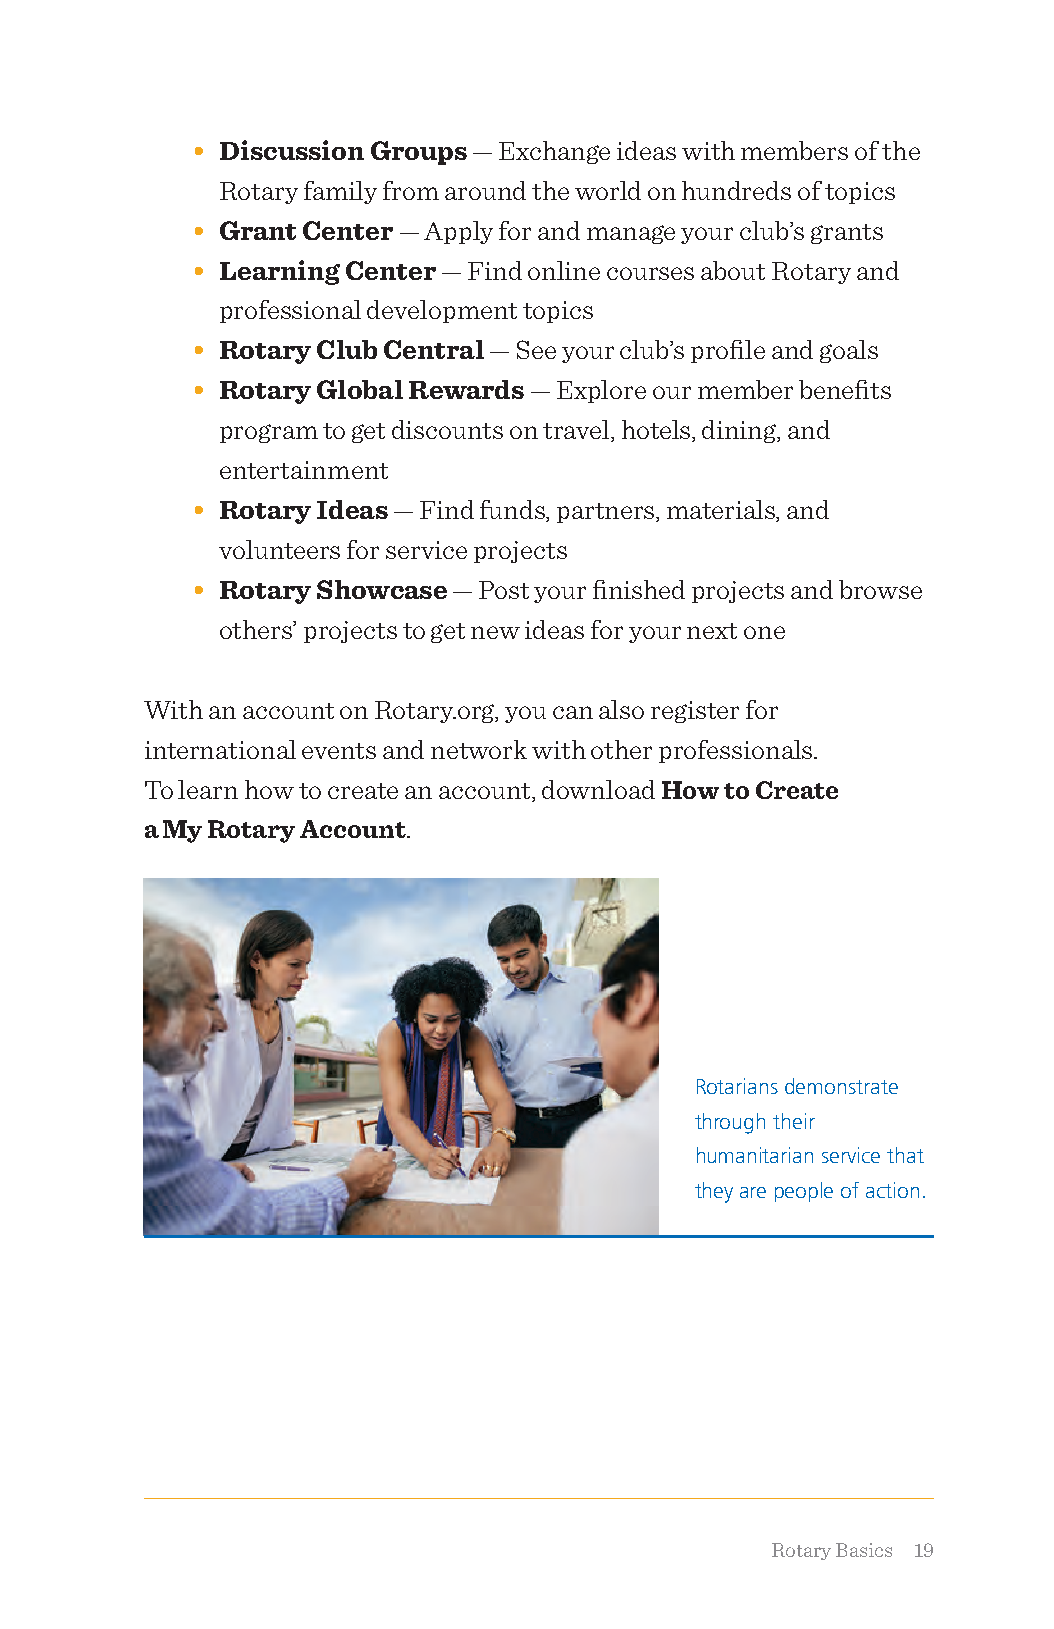  What do you see at coordinates (714, 1192) in the document?
I see `they` at bounding box center [714, 1192].
